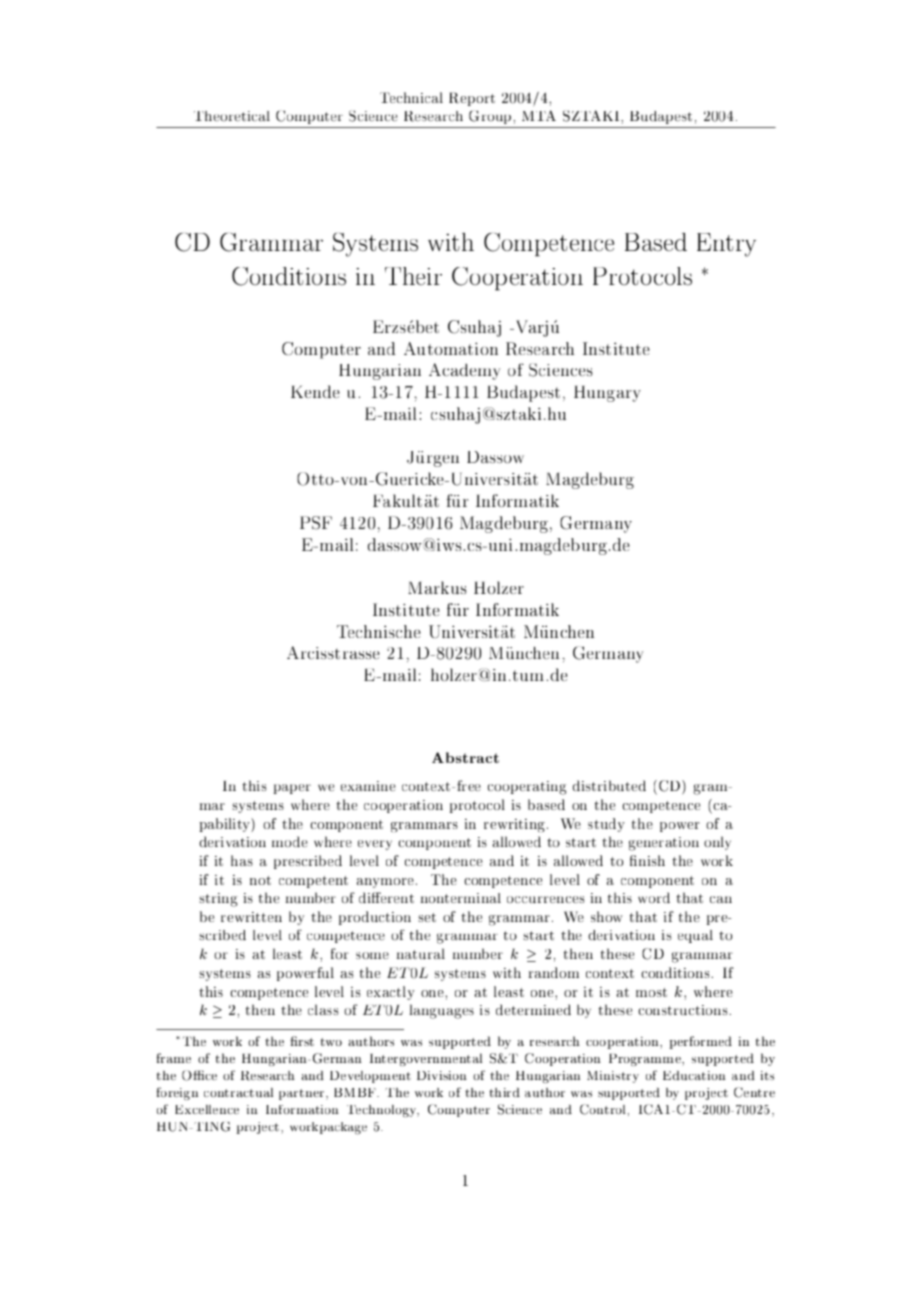  What do you see at coordinates (607, 394) in the screenshot?
I see `Hungary` at bounding box center [607, 394].
